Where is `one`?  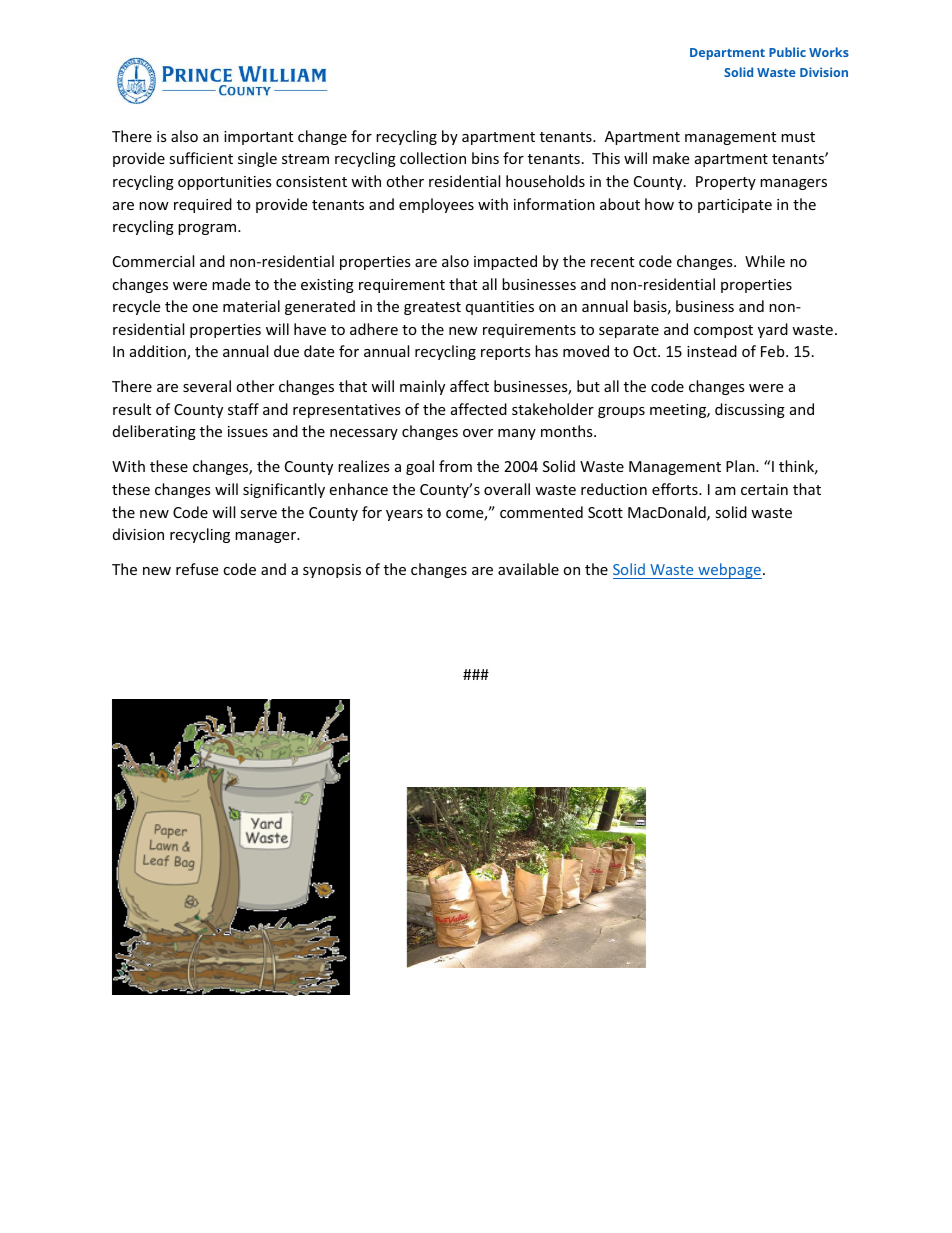
one is located at coordinates (205, 308).
